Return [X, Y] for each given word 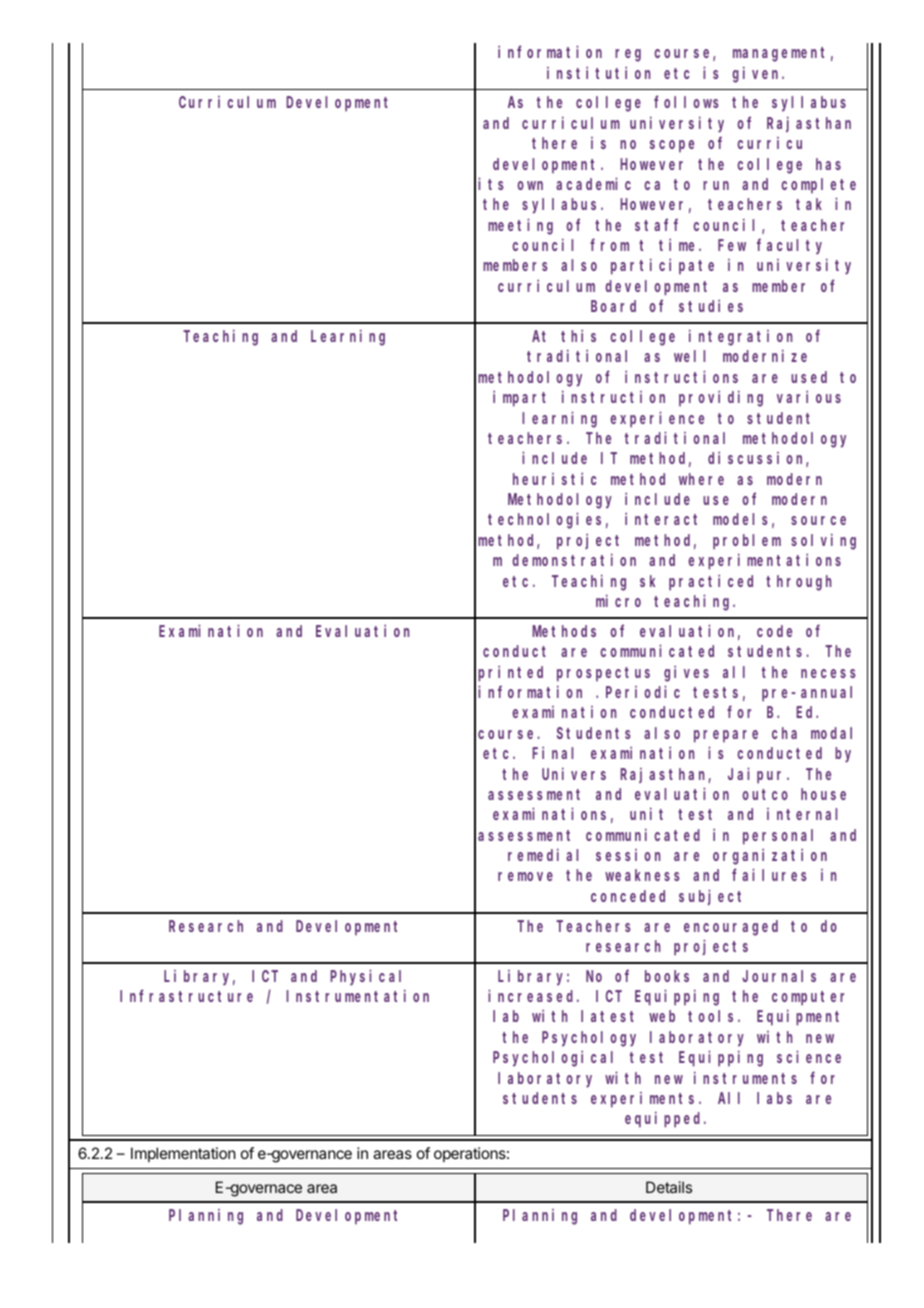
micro [618, 600]
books [667, 976]
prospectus [603, 674]
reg [628, 55]
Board [613, 306]
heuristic [555, 478]
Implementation [183, 1154]
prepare [726, 736]
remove [525, 876]
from [609, 245]
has [828, 164]
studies [711, 306]
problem [747, 542]
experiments [645, 1100]
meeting [520, 226]
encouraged [731, 928]
